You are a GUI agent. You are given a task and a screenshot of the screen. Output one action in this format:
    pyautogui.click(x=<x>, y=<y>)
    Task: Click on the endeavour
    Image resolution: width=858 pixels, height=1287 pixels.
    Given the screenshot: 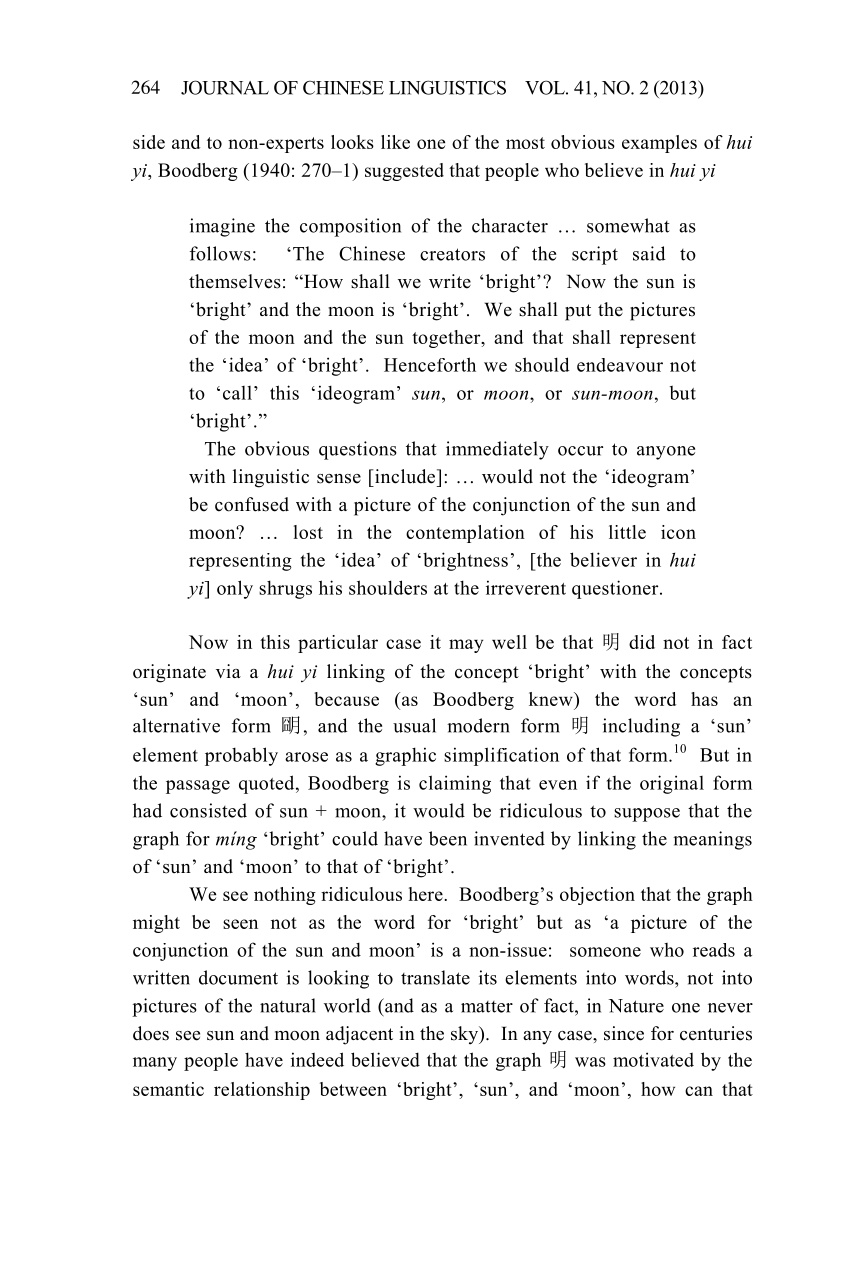 What is the action you would take?
    pyautogui.click(x=620, y=365)
